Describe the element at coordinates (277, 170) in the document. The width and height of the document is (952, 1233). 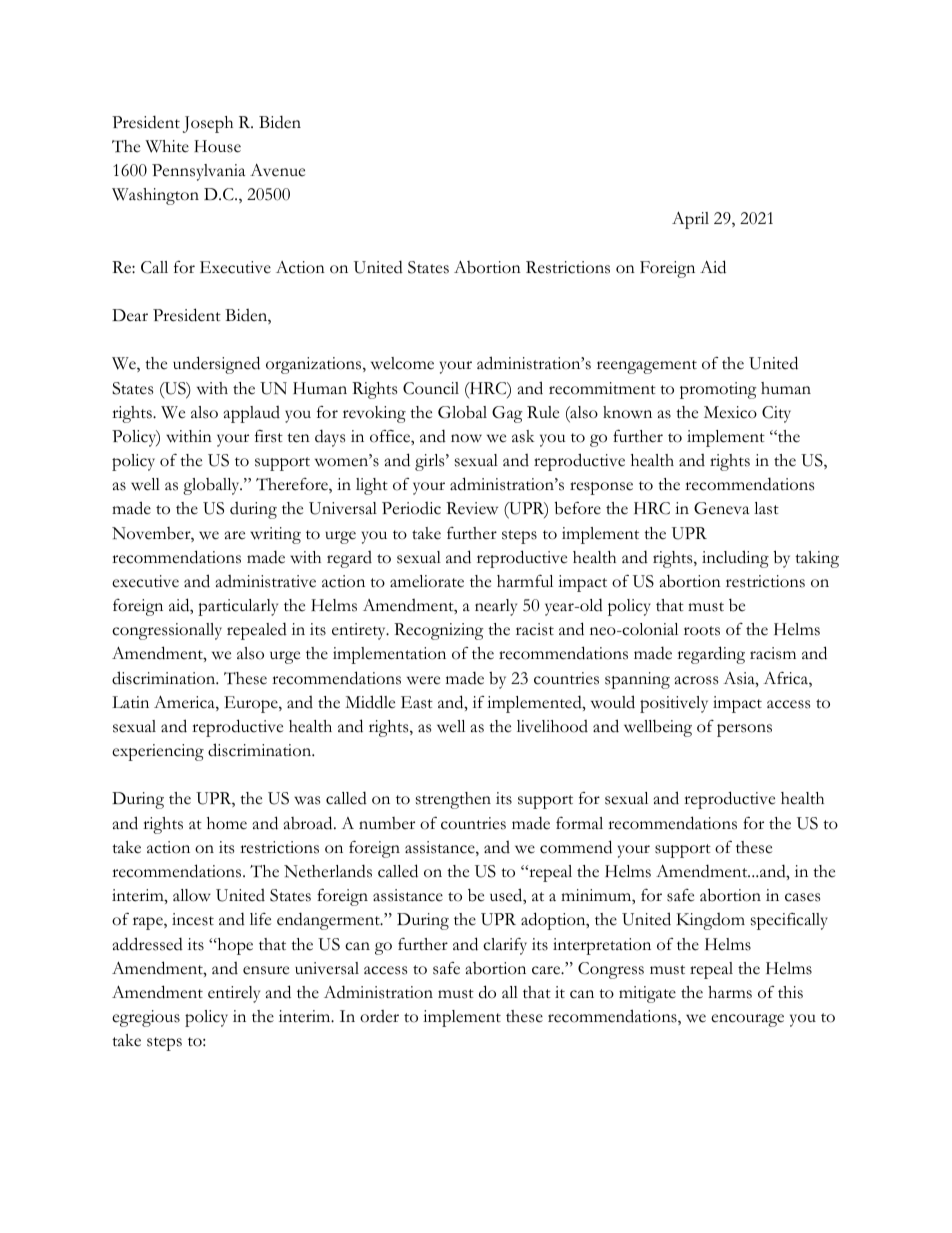
I see `Avenue` at that location.
